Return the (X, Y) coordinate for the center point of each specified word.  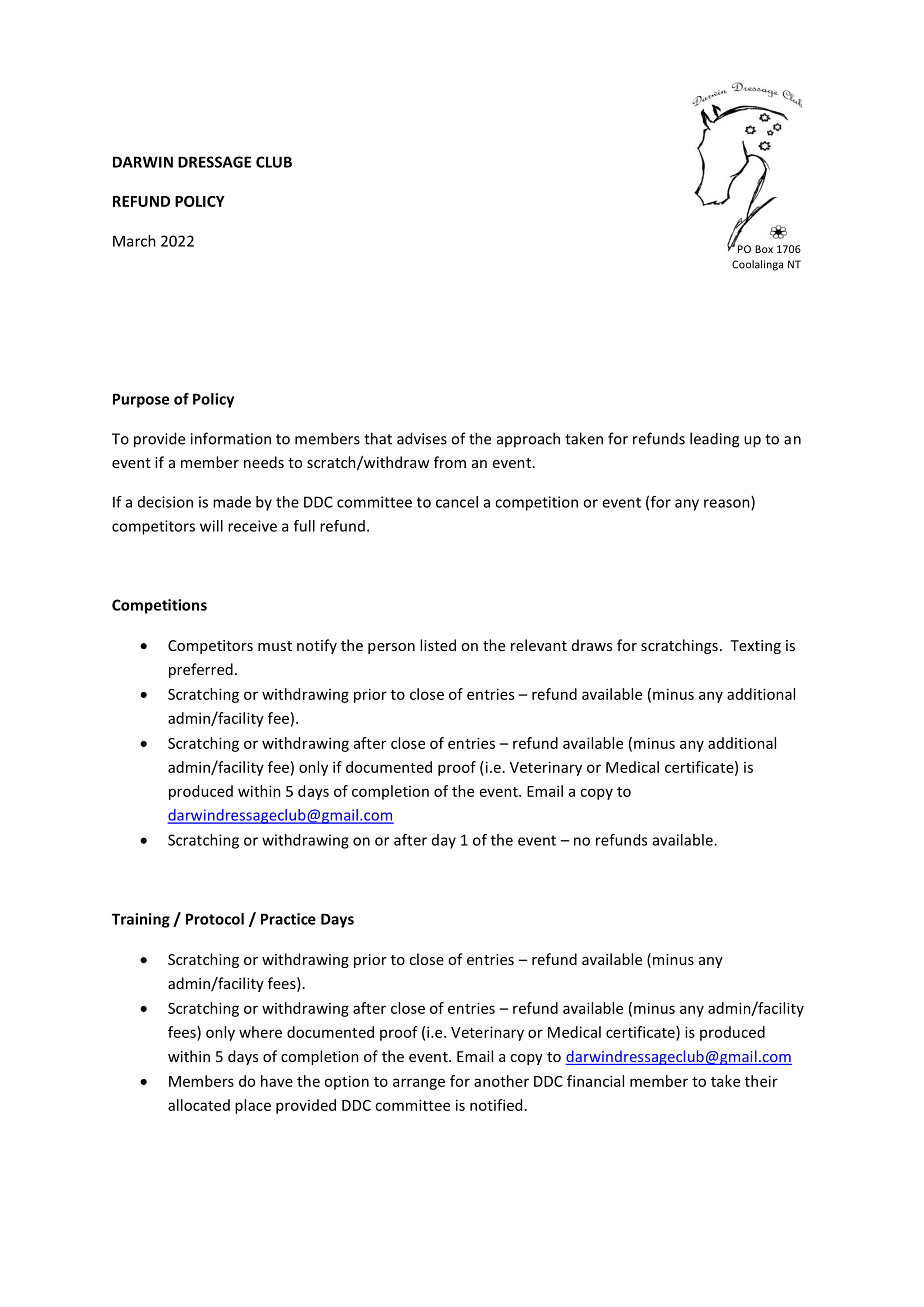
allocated (199, 1105)
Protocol (215, 919)
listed (438, 645)
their (761, 1081)
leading (714, 440)
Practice (288, 919)
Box (764, 249)
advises (422, 438)
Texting (755, 647)
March (134, 241)
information (231, 438)
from (450, 462)
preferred (201, 670)
